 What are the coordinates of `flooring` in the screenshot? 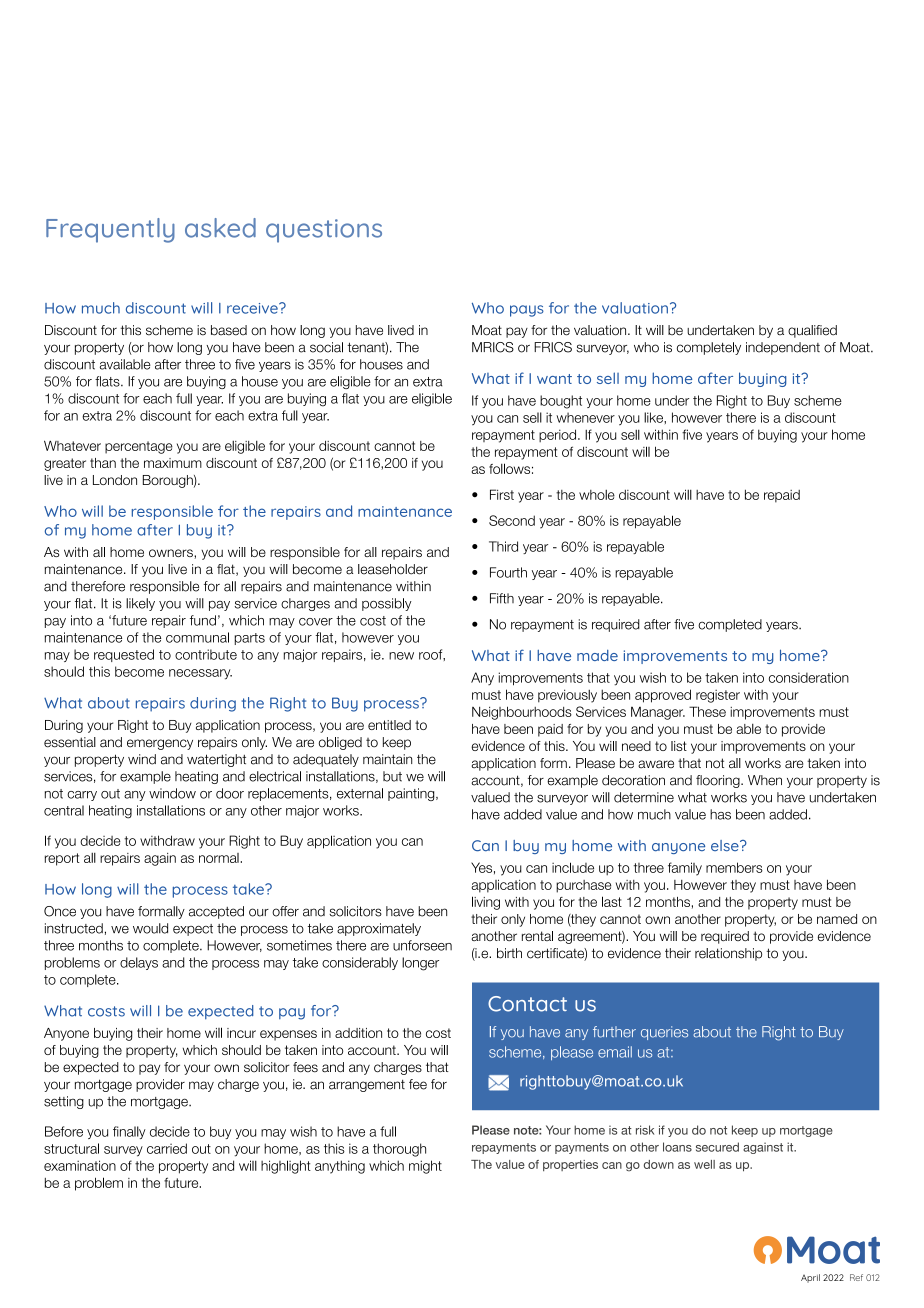 It's located at (719, 781).
